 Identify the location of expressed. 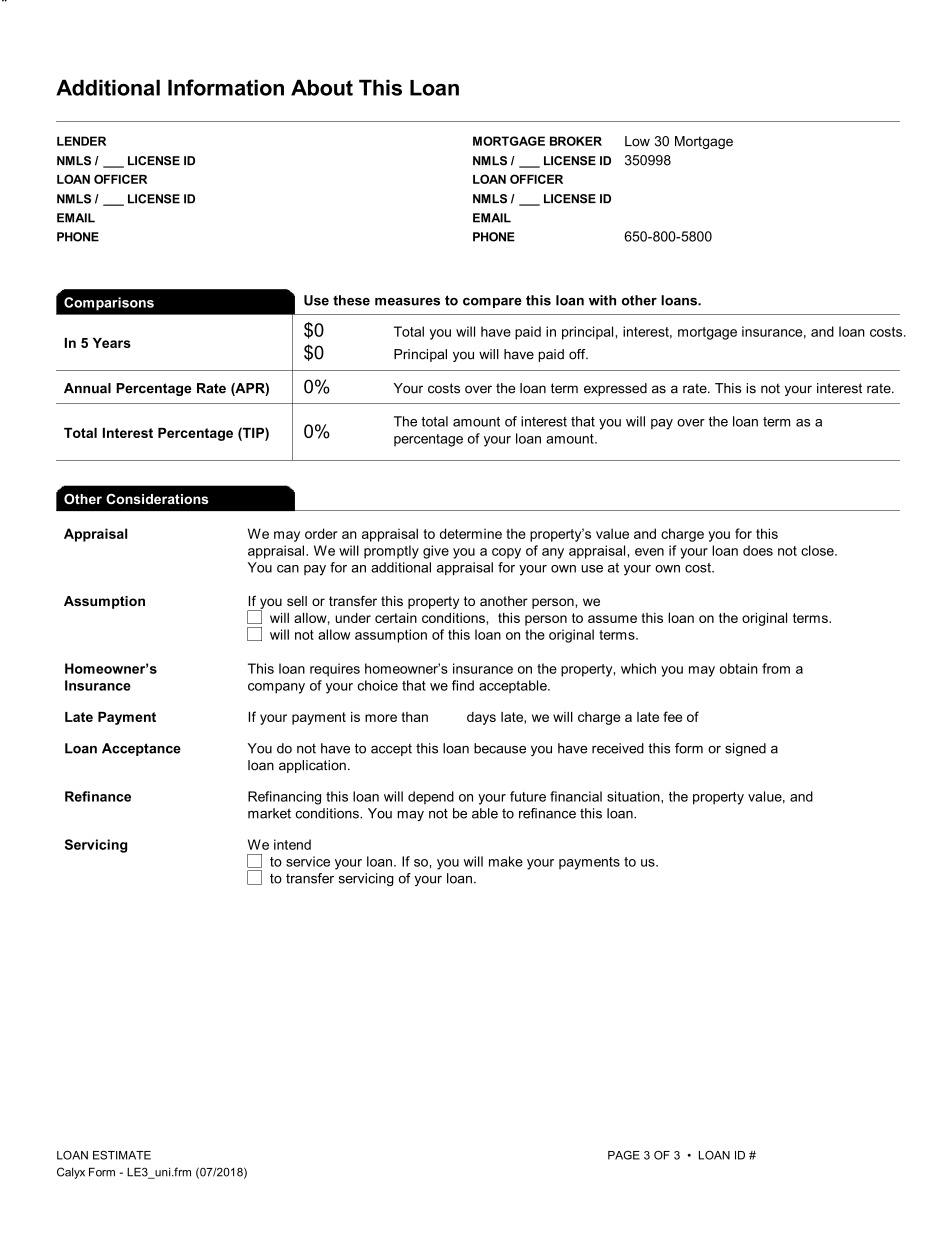
(615, 389).
